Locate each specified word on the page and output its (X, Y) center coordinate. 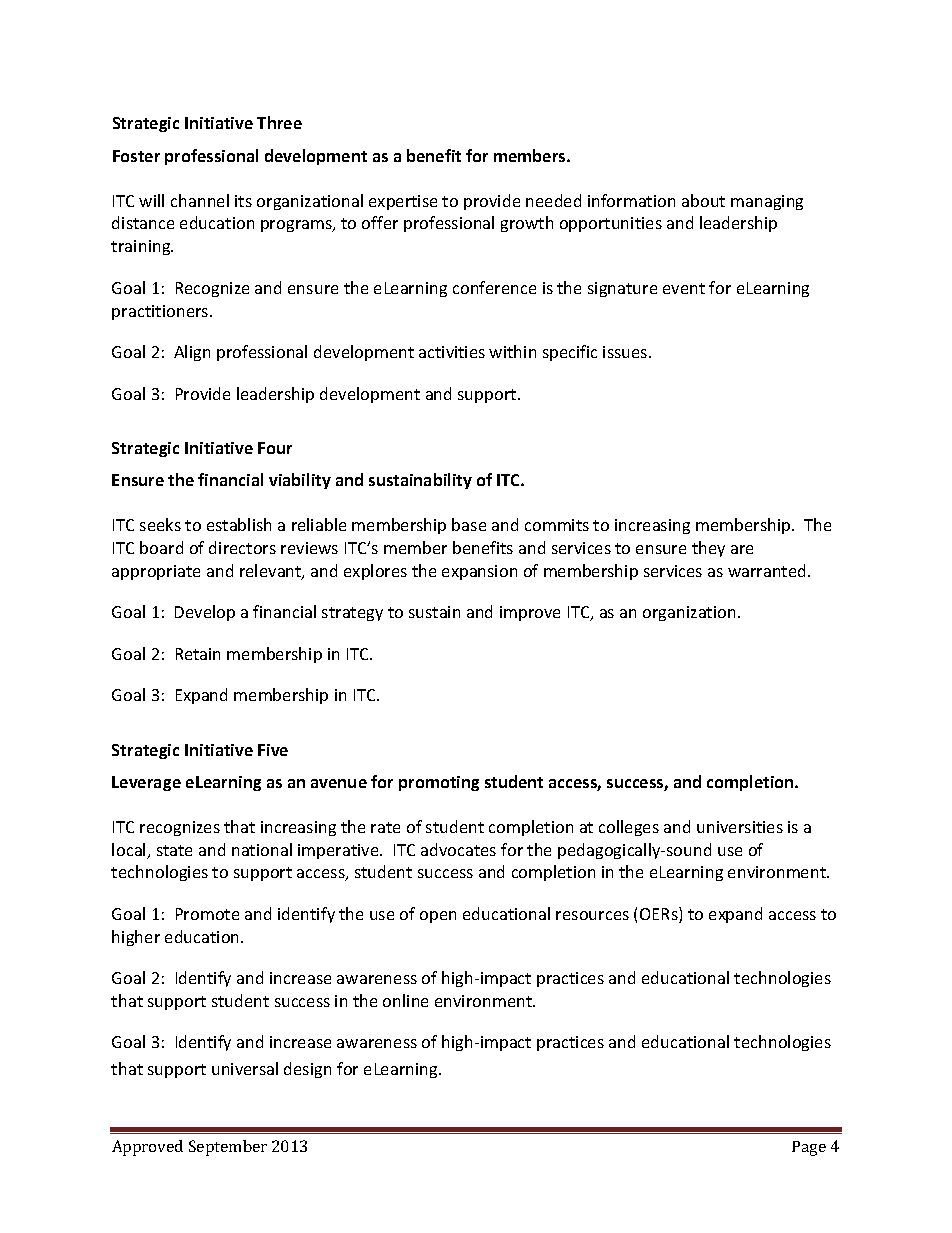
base (469, 524)
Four (275, 448)
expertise (403, 202)
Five (273, 750)
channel (200, 200)
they (708, 549)
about (703, 200)
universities (740, 827)
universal (245, 1068)
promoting (439, 783)
